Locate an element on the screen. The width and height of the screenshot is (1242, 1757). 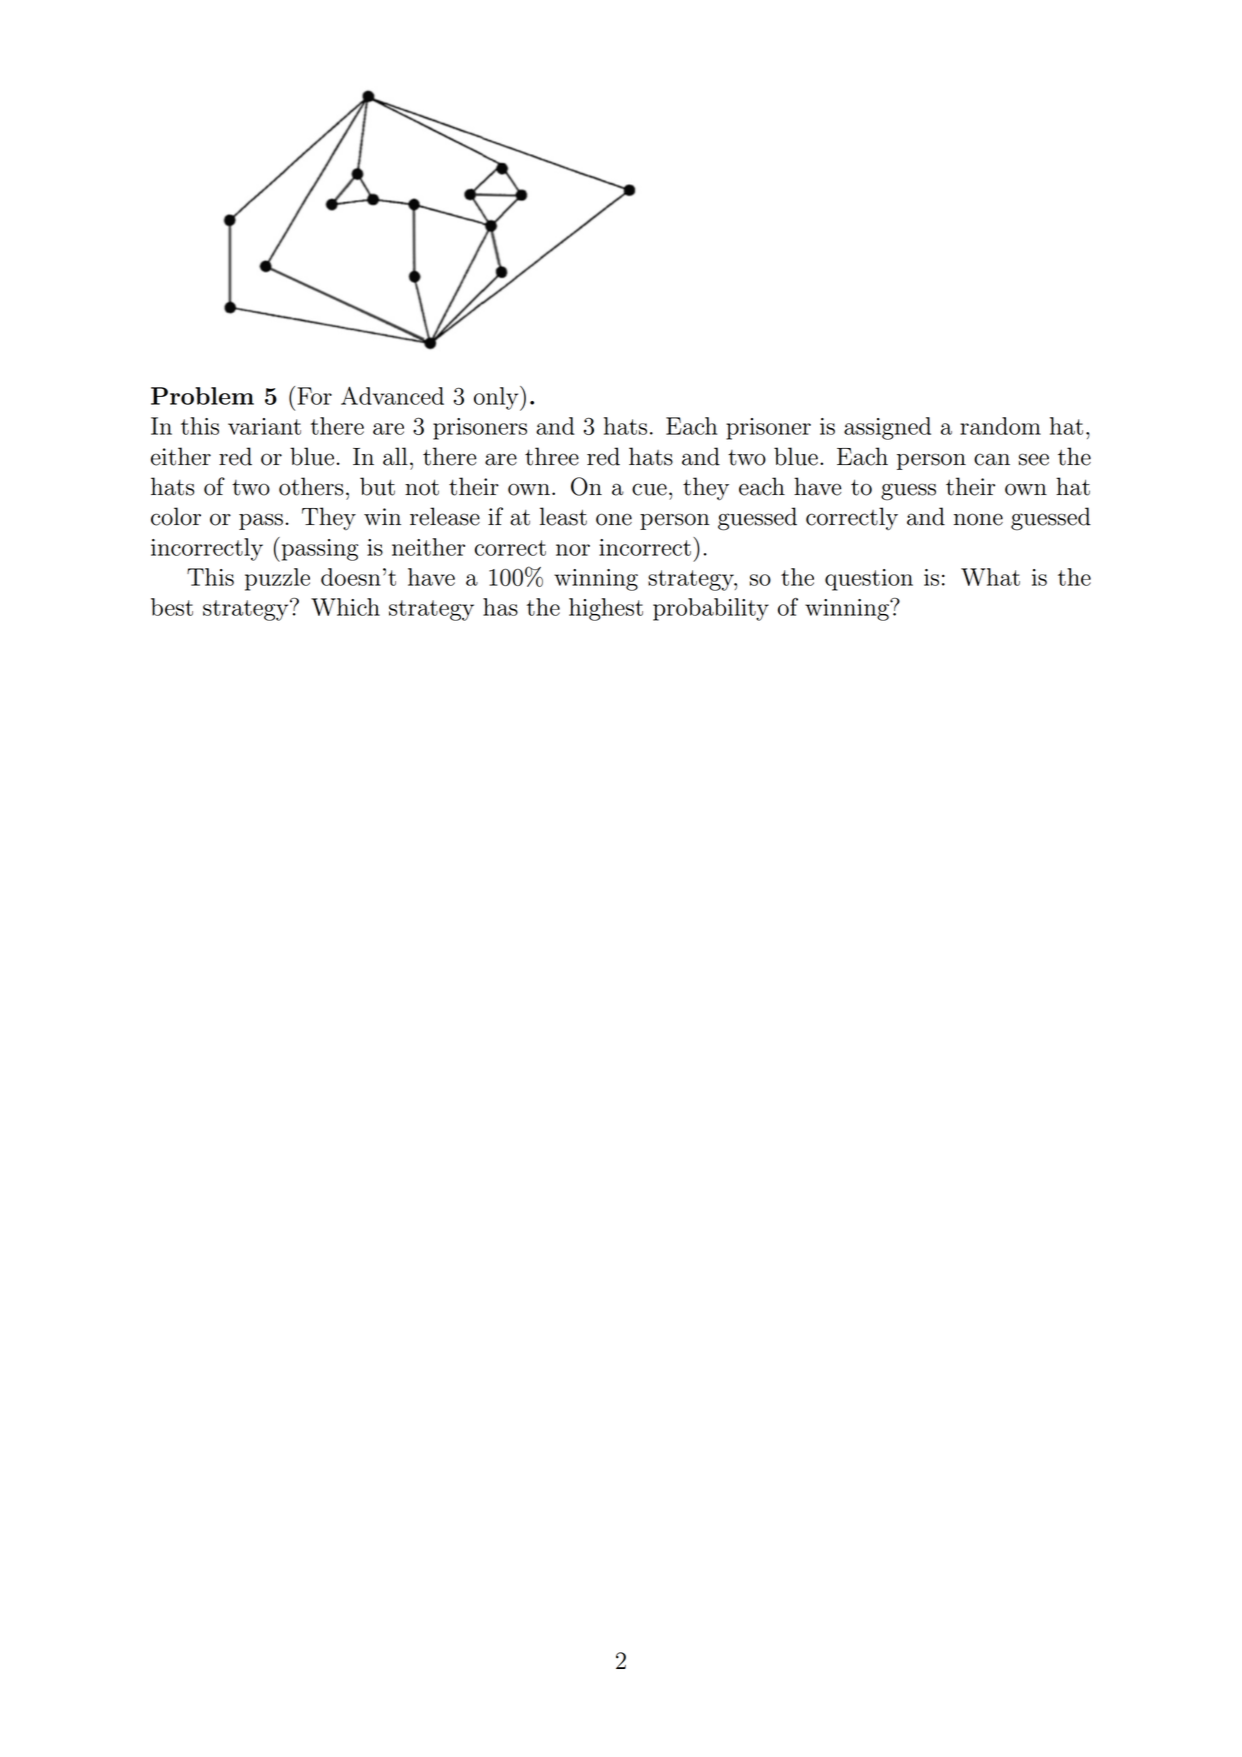
For is located at coordinates (315, 396).
